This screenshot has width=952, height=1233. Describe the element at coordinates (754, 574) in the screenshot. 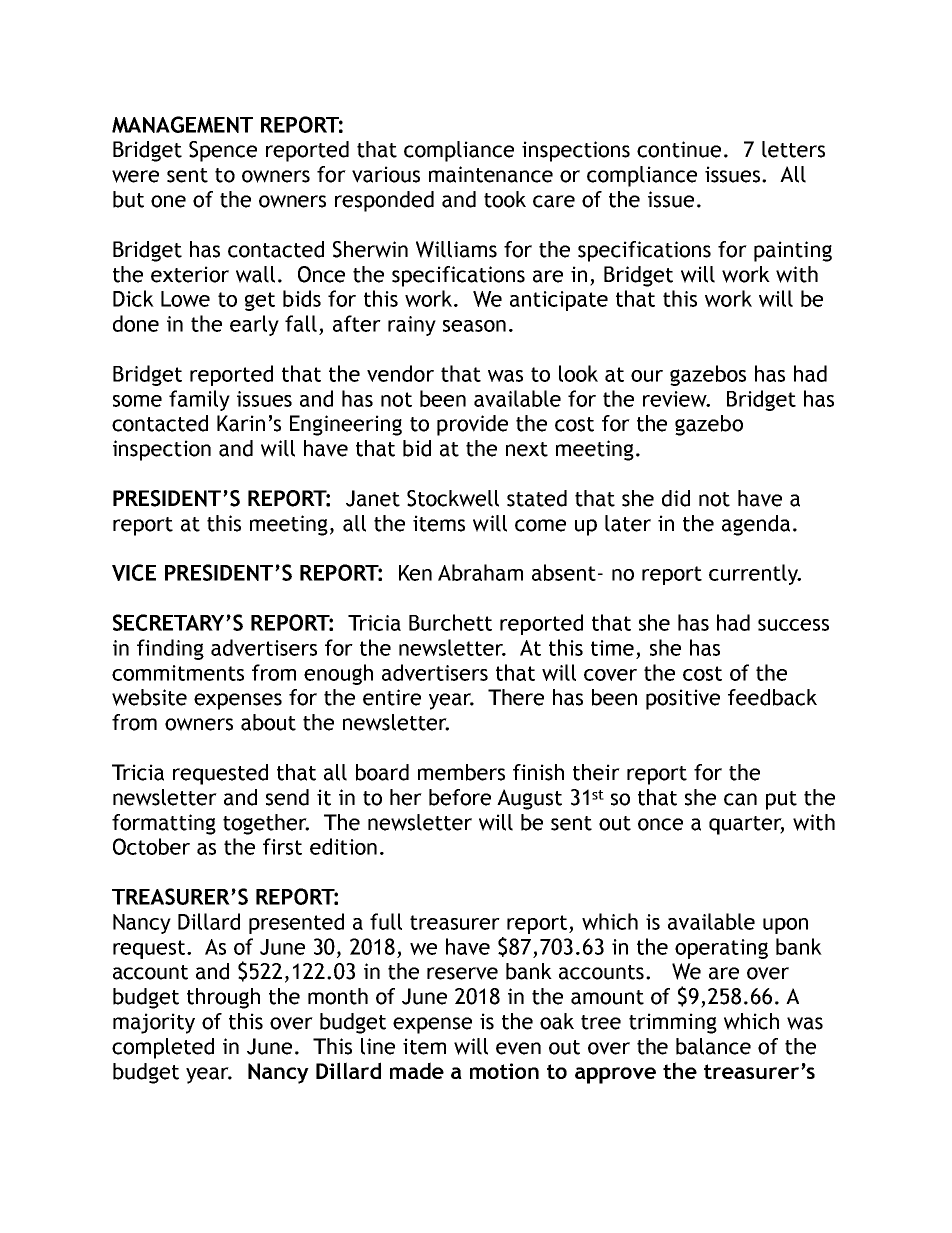

I see `currently` at that location.
